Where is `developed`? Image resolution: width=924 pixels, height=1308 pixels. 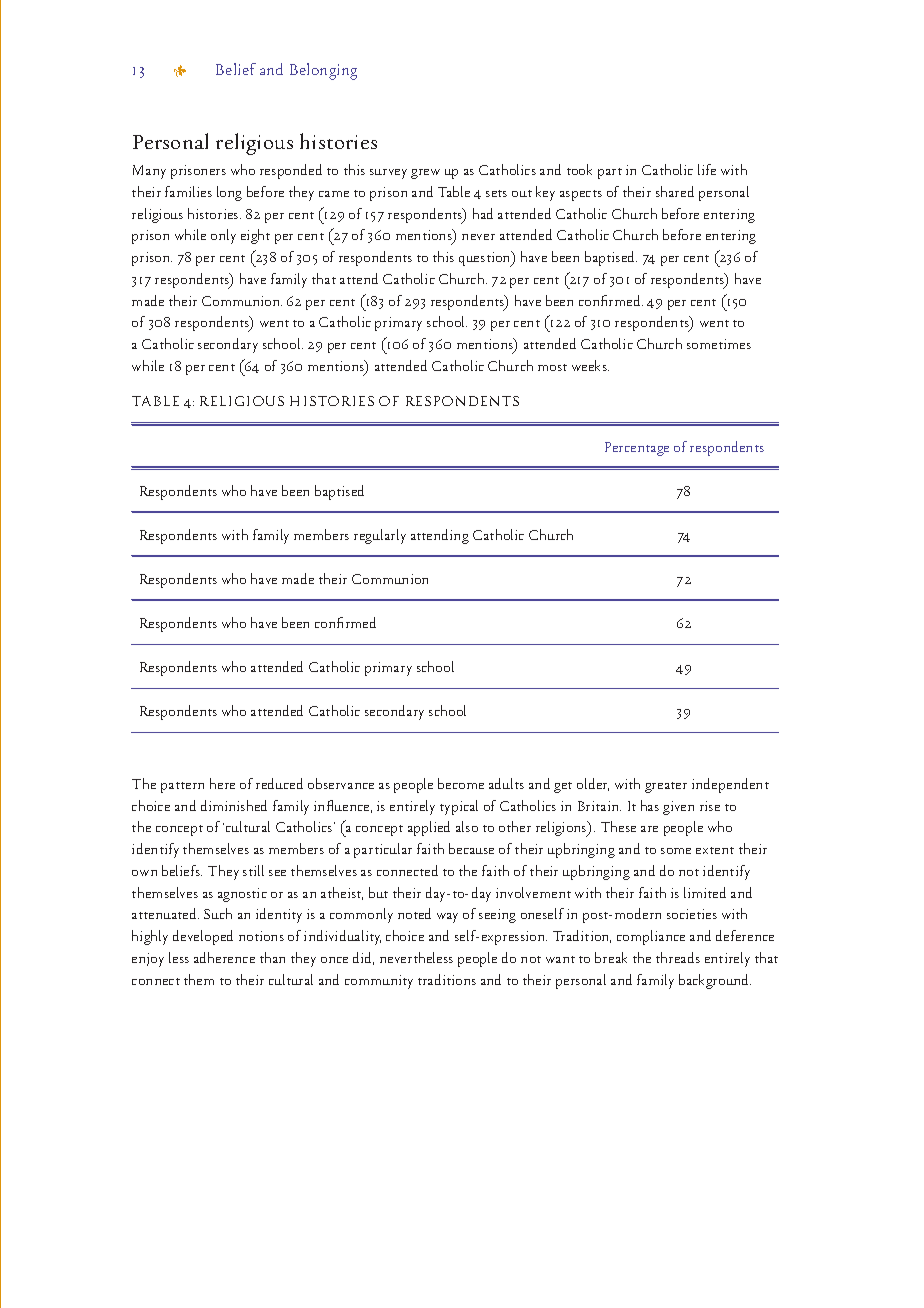 developed is located at coordinates (203, 937).
